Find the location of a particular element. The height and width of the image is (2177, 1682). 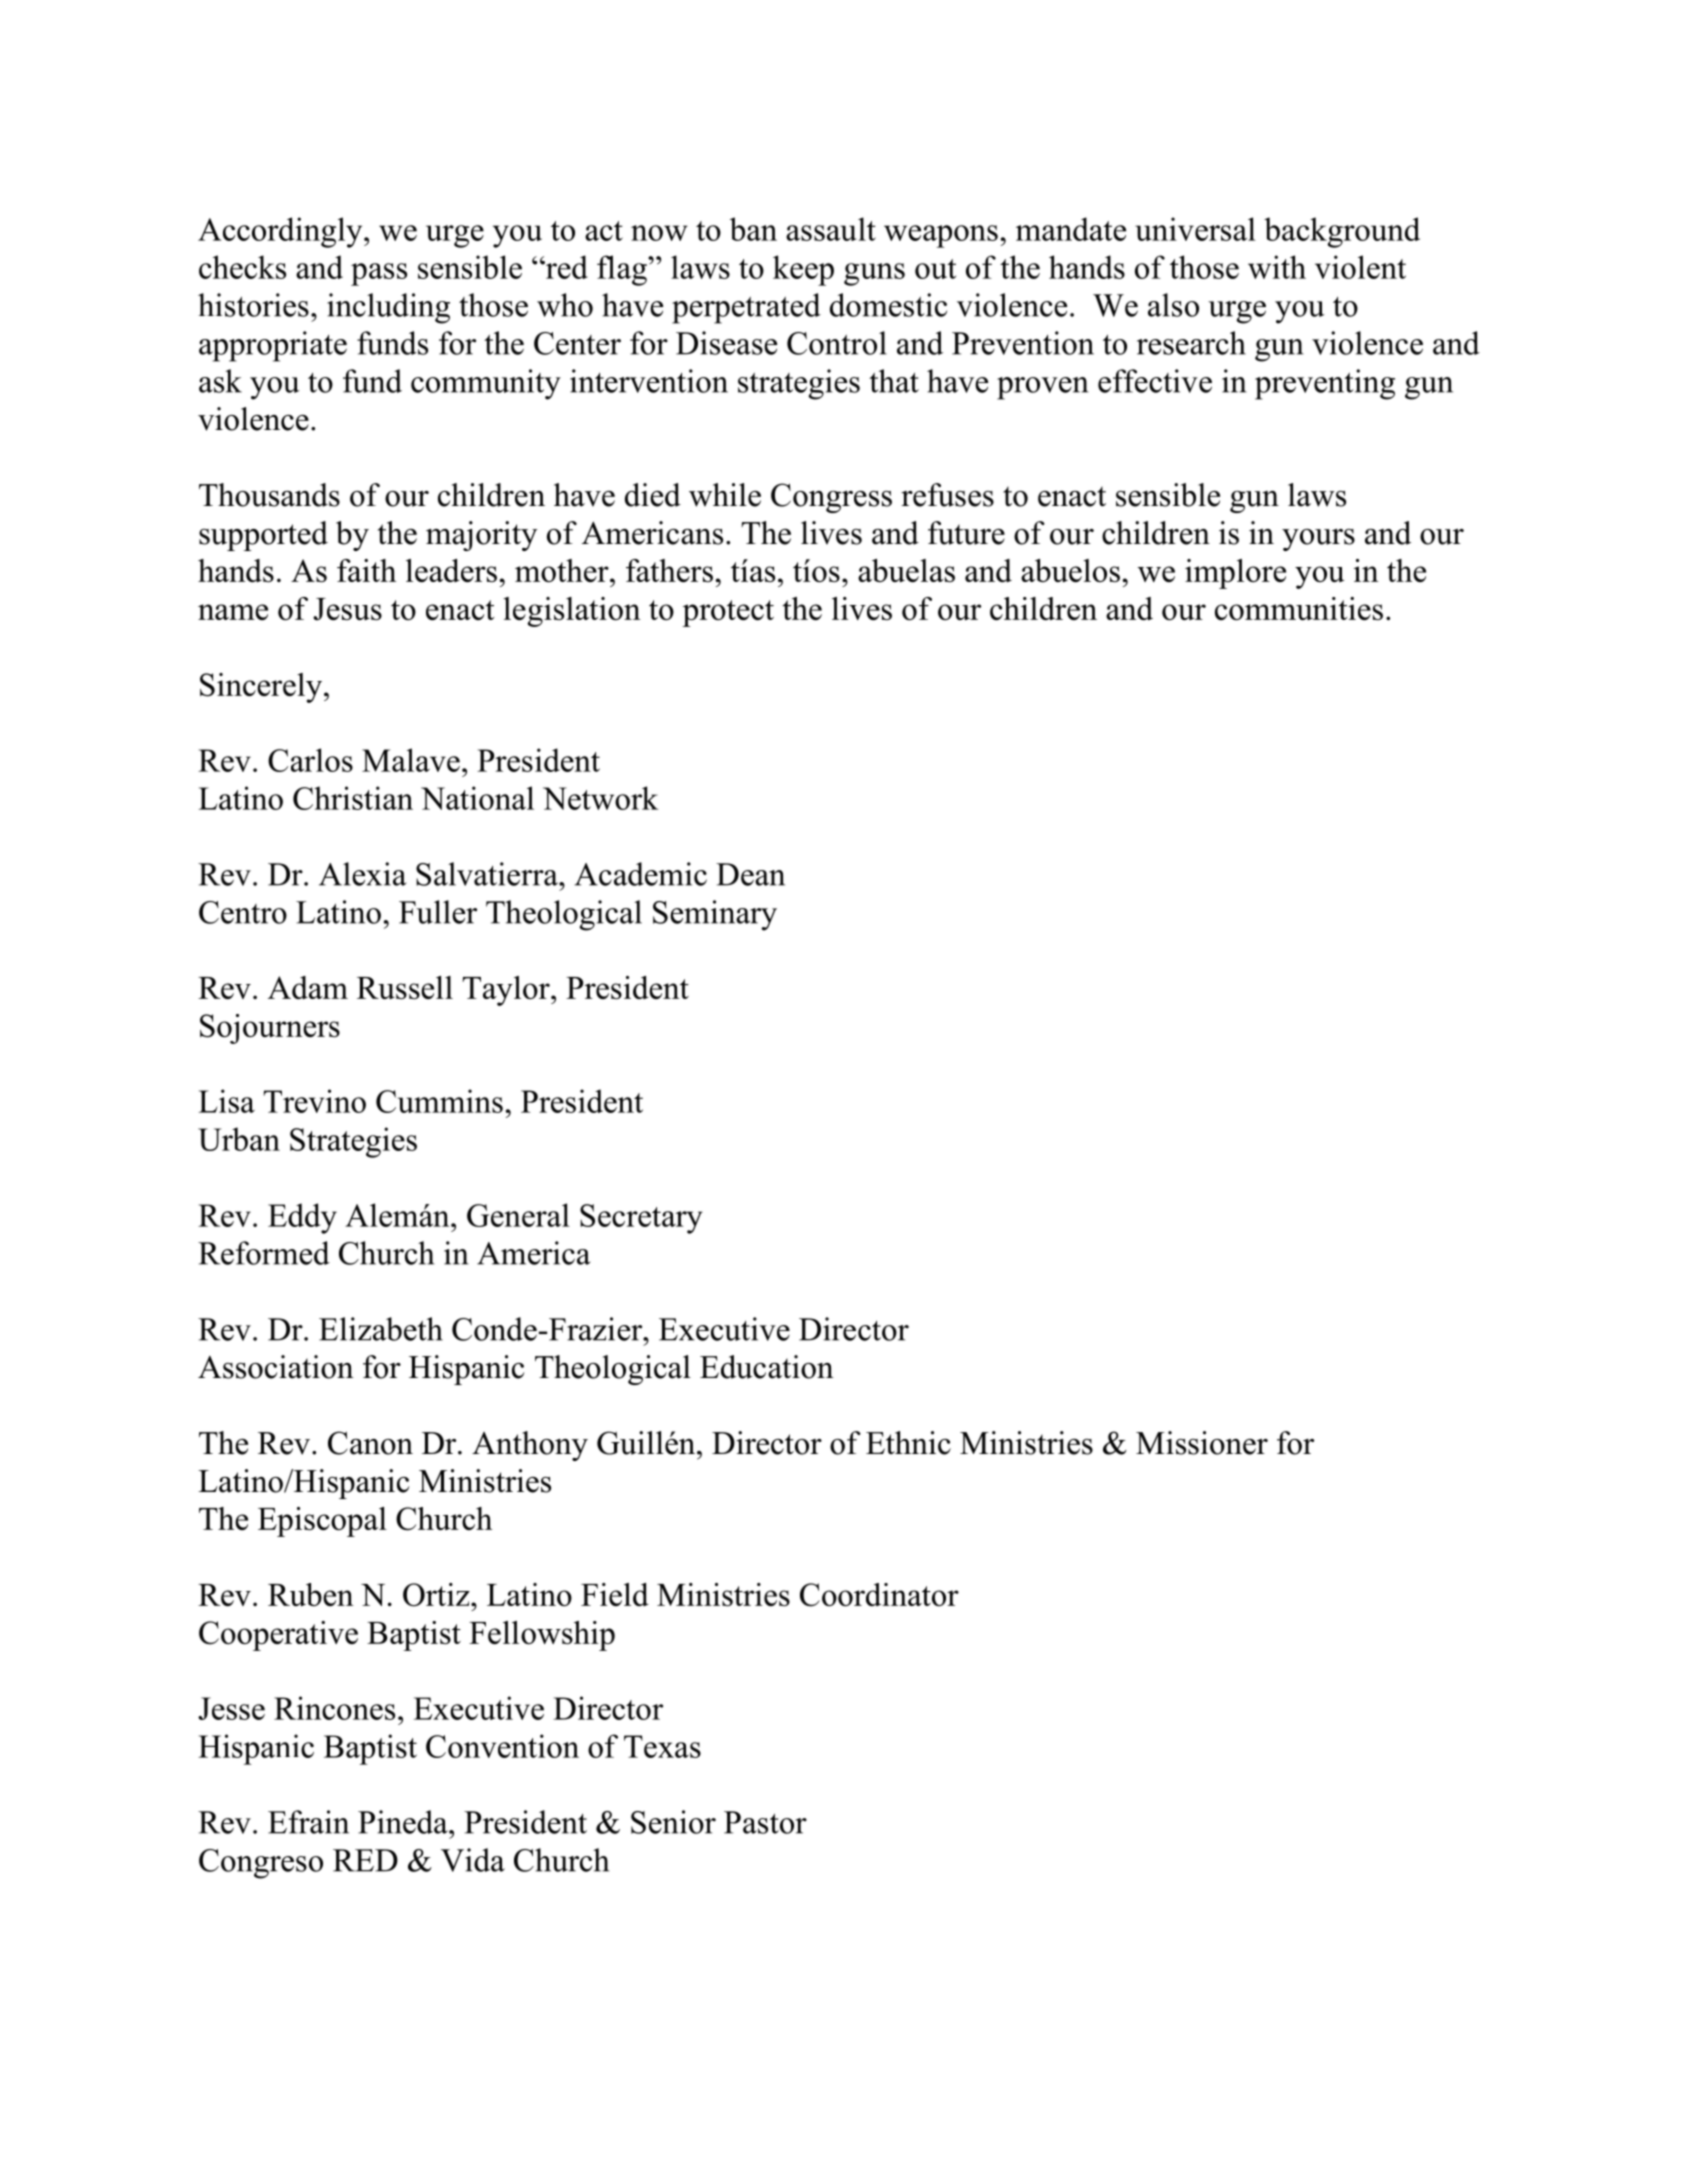

keep is located at coordinates (803, 270).
